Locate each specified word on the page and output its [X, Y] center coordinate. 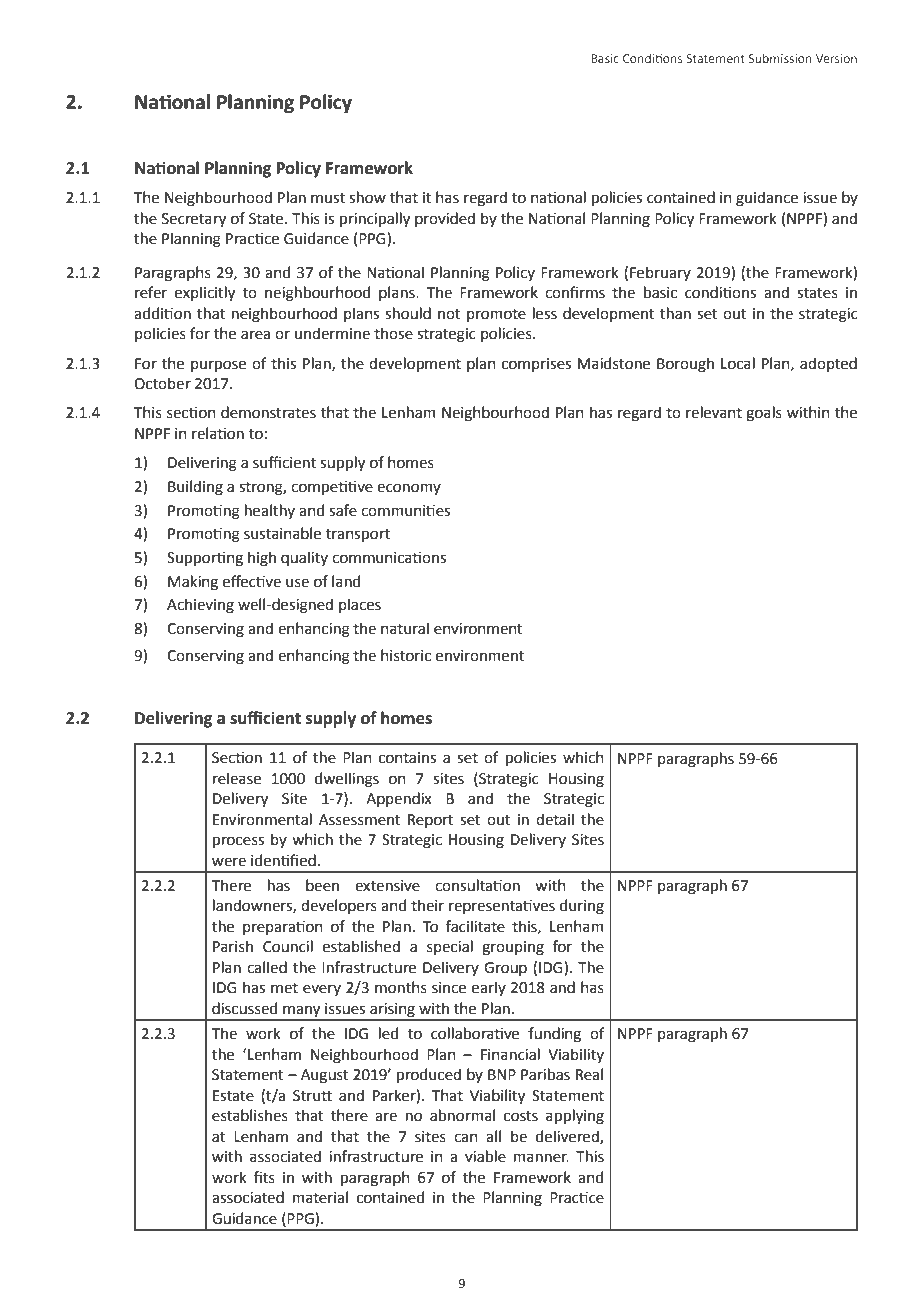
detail [555, 819]
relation [218, 433]
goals [764, 414]
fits [264, 1177]
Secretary [194, 220]
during [582, 907]
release [237, 778]
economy [409, 489]
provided [445, 219]
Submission [780, 58]
